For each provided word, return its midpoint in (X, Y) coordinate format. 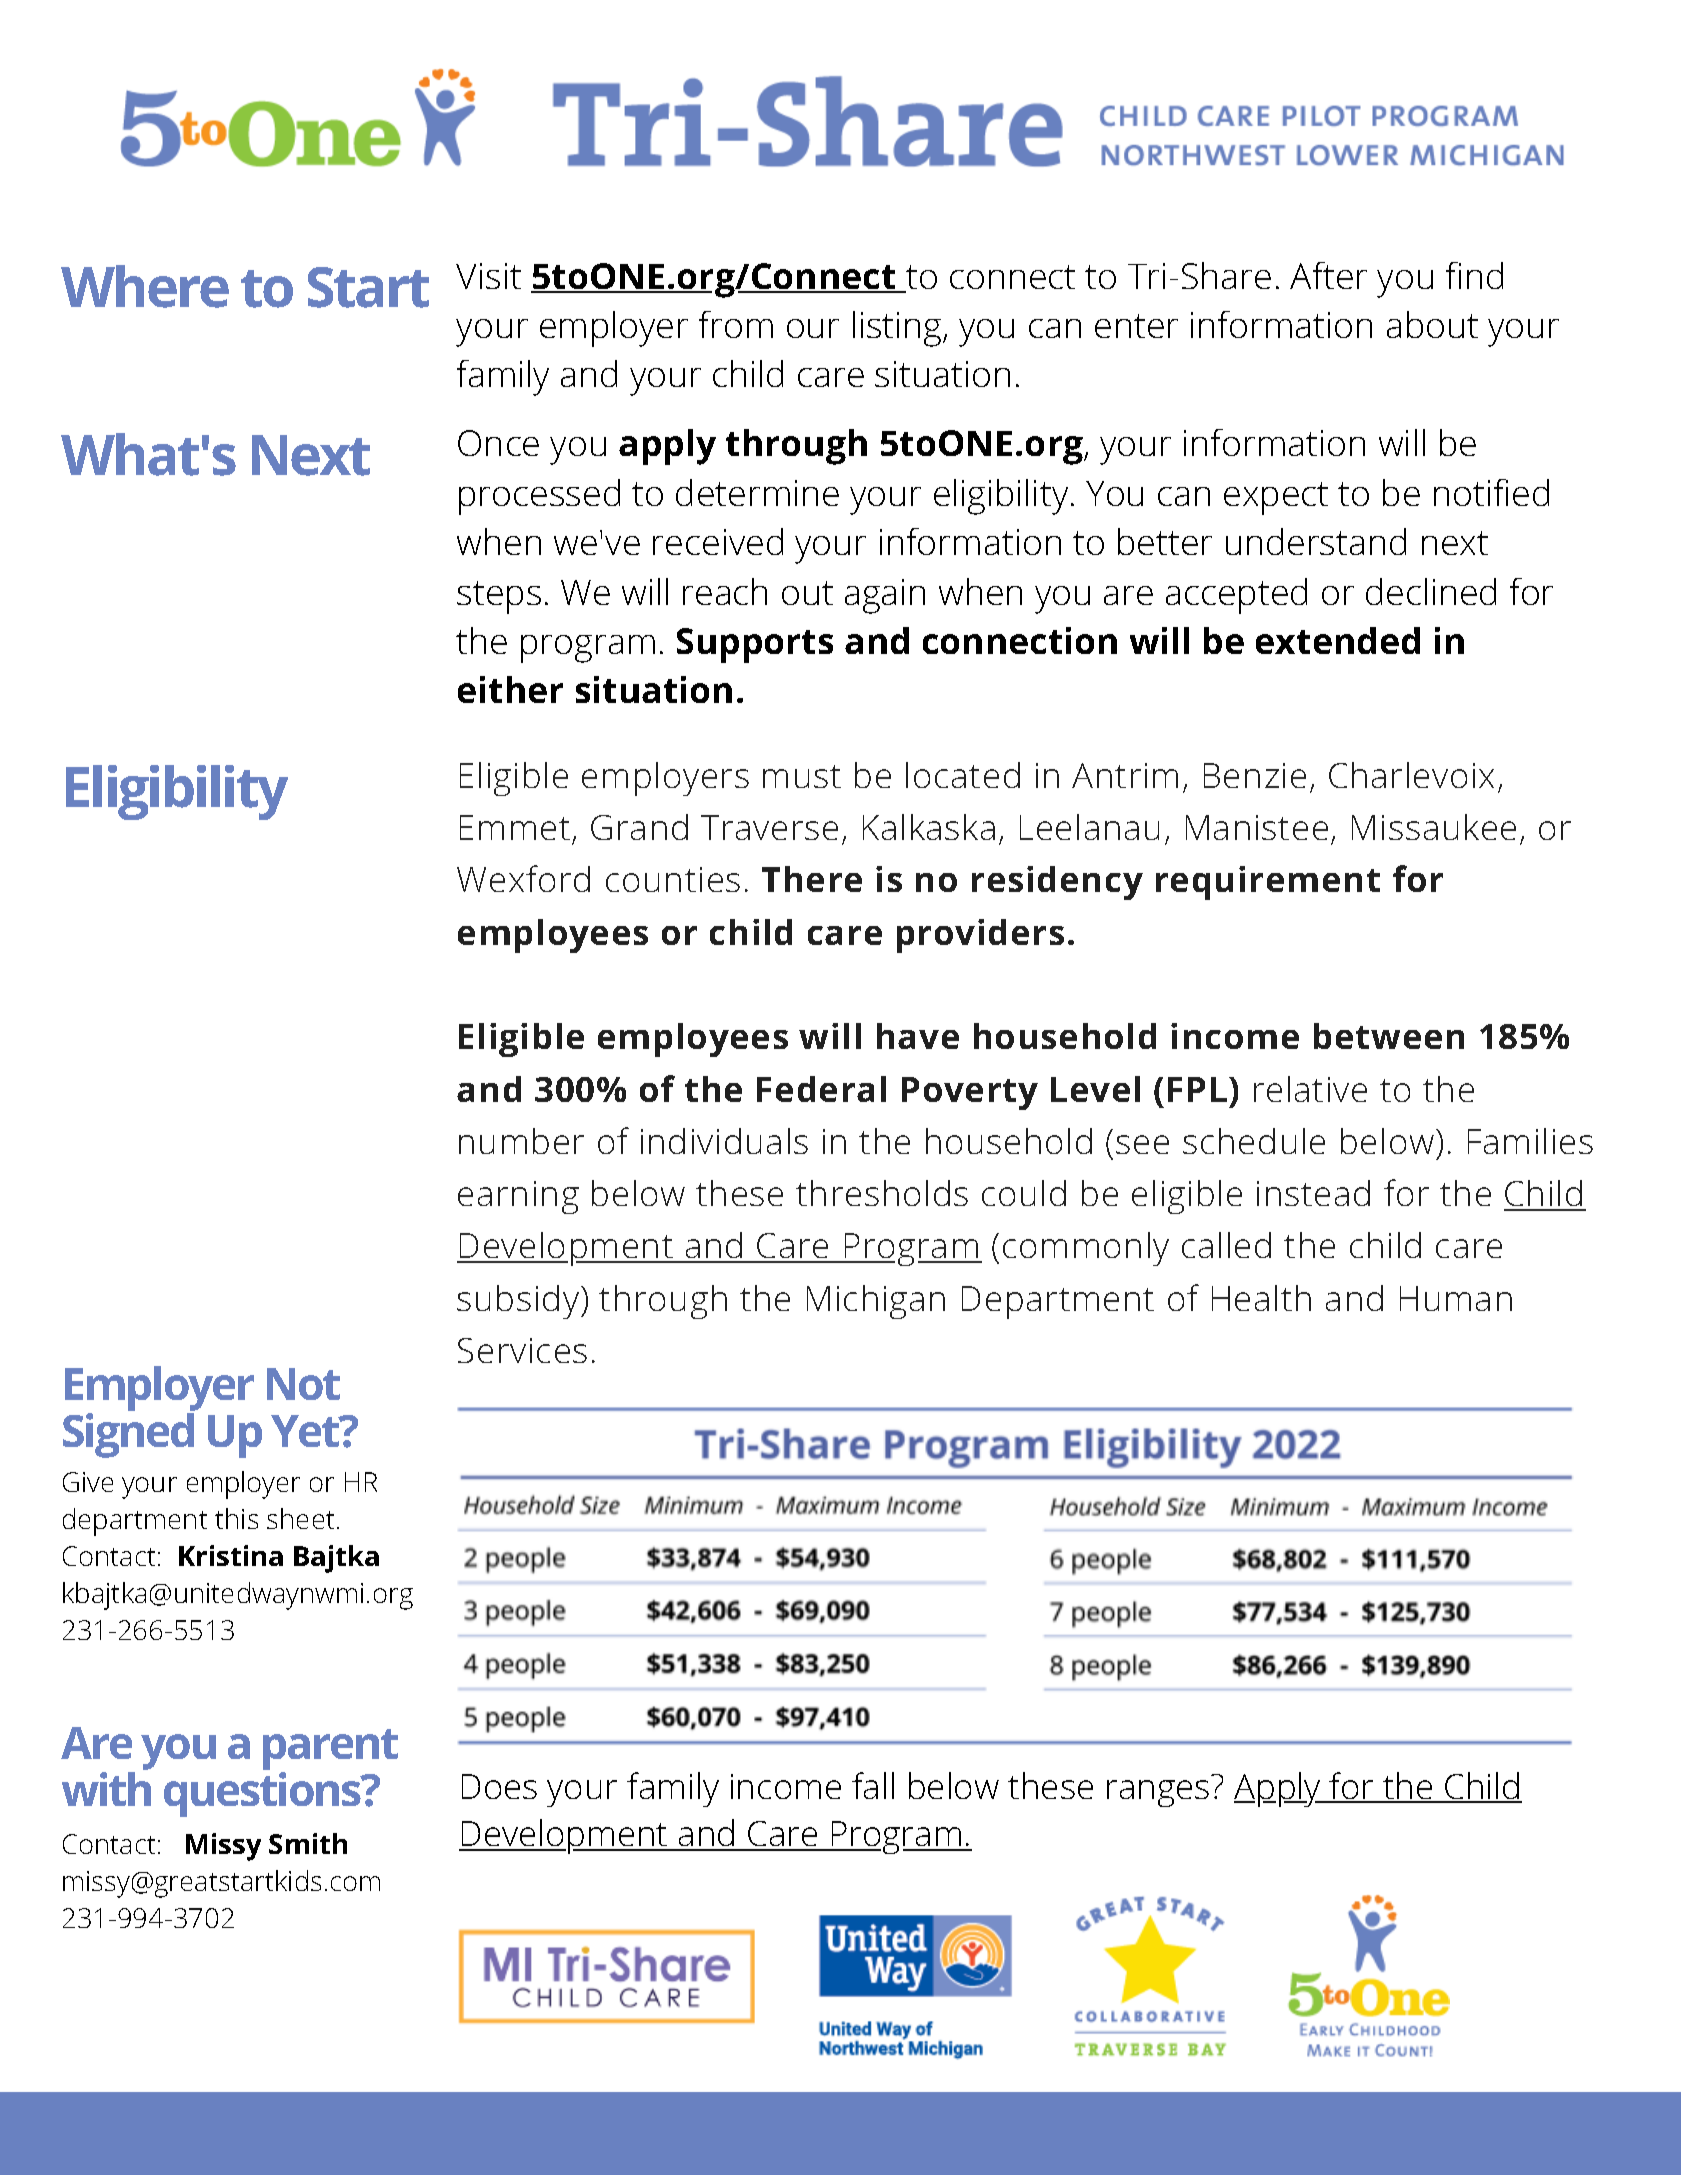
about (1432, 324)
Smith (308, 1843)
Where (145, 286)
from (736, 324)
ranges (1158, 1793)
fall (873, 1785)
